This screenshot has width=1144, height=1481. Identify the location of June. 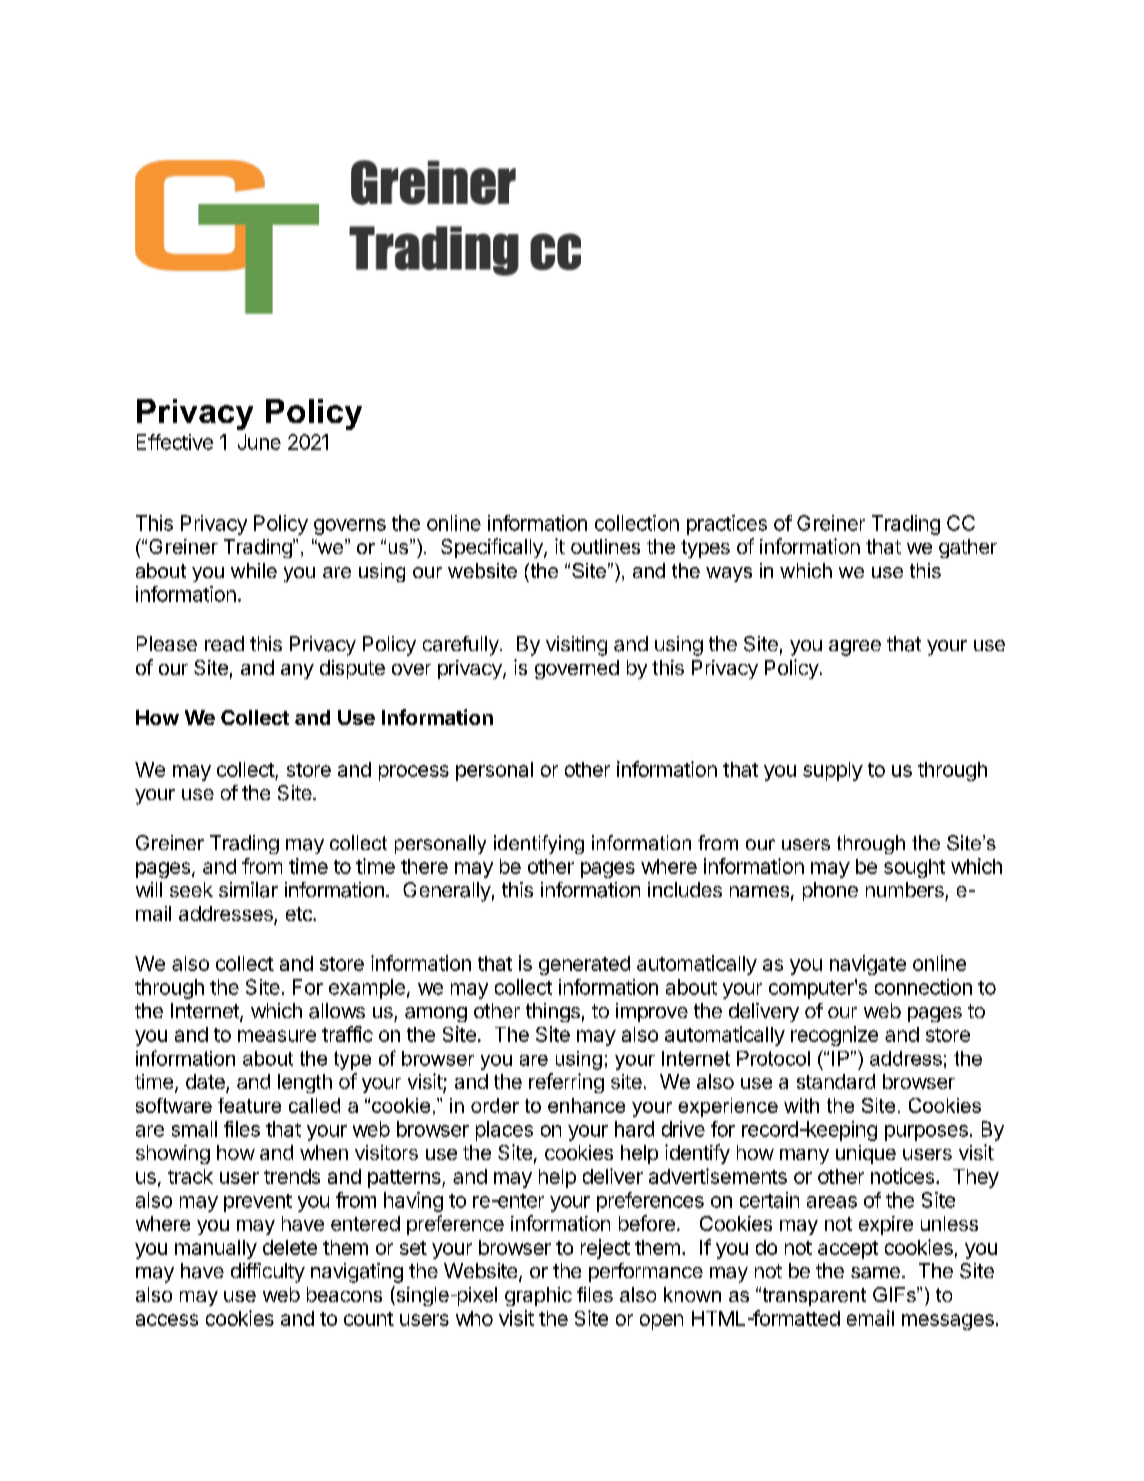
(259, 442).
